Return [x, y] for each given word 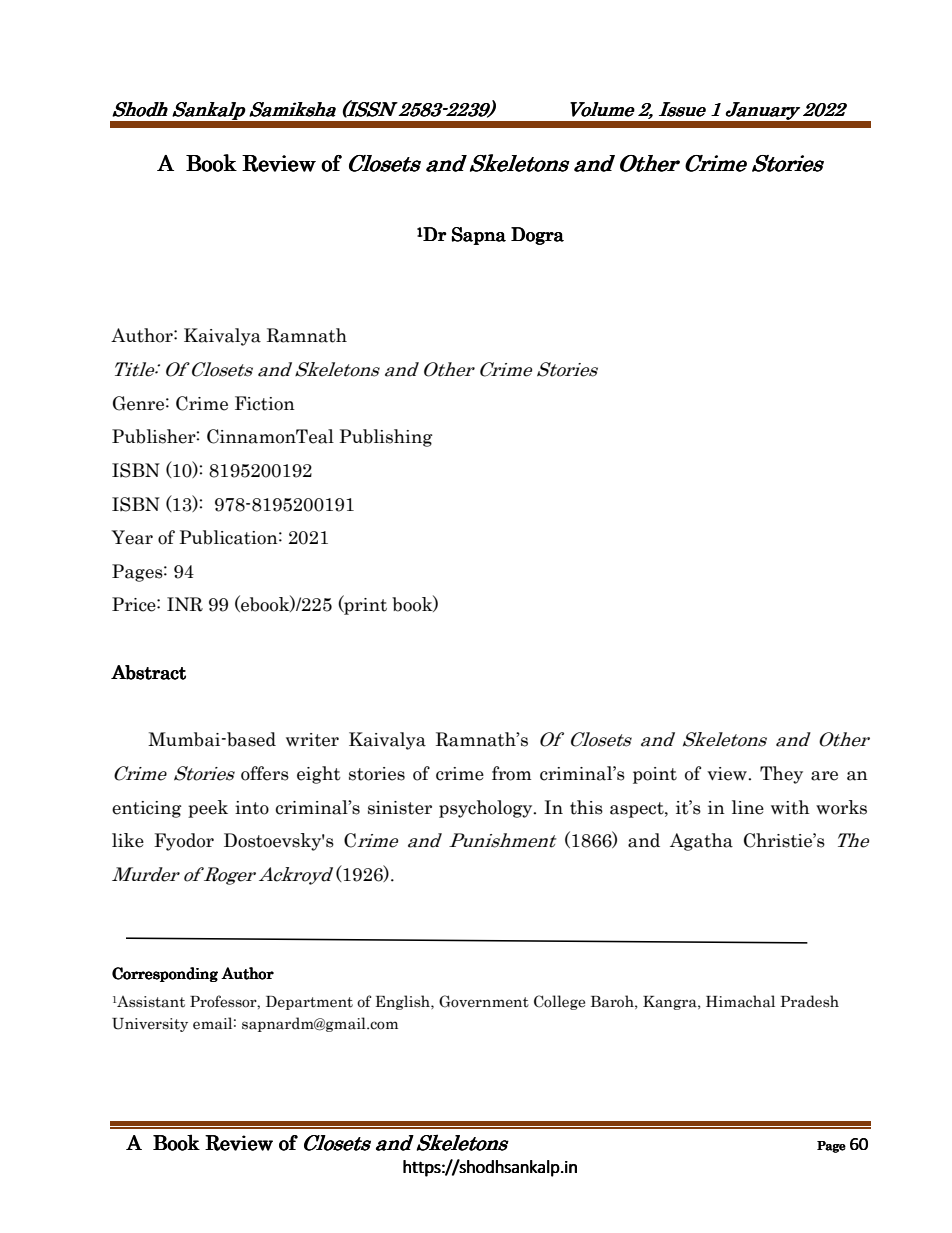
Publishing [386, 438]
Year [132, 537]
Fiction [265, 403]
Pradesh [809, 1001]
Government [484, 1001]
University [150, 1025]
